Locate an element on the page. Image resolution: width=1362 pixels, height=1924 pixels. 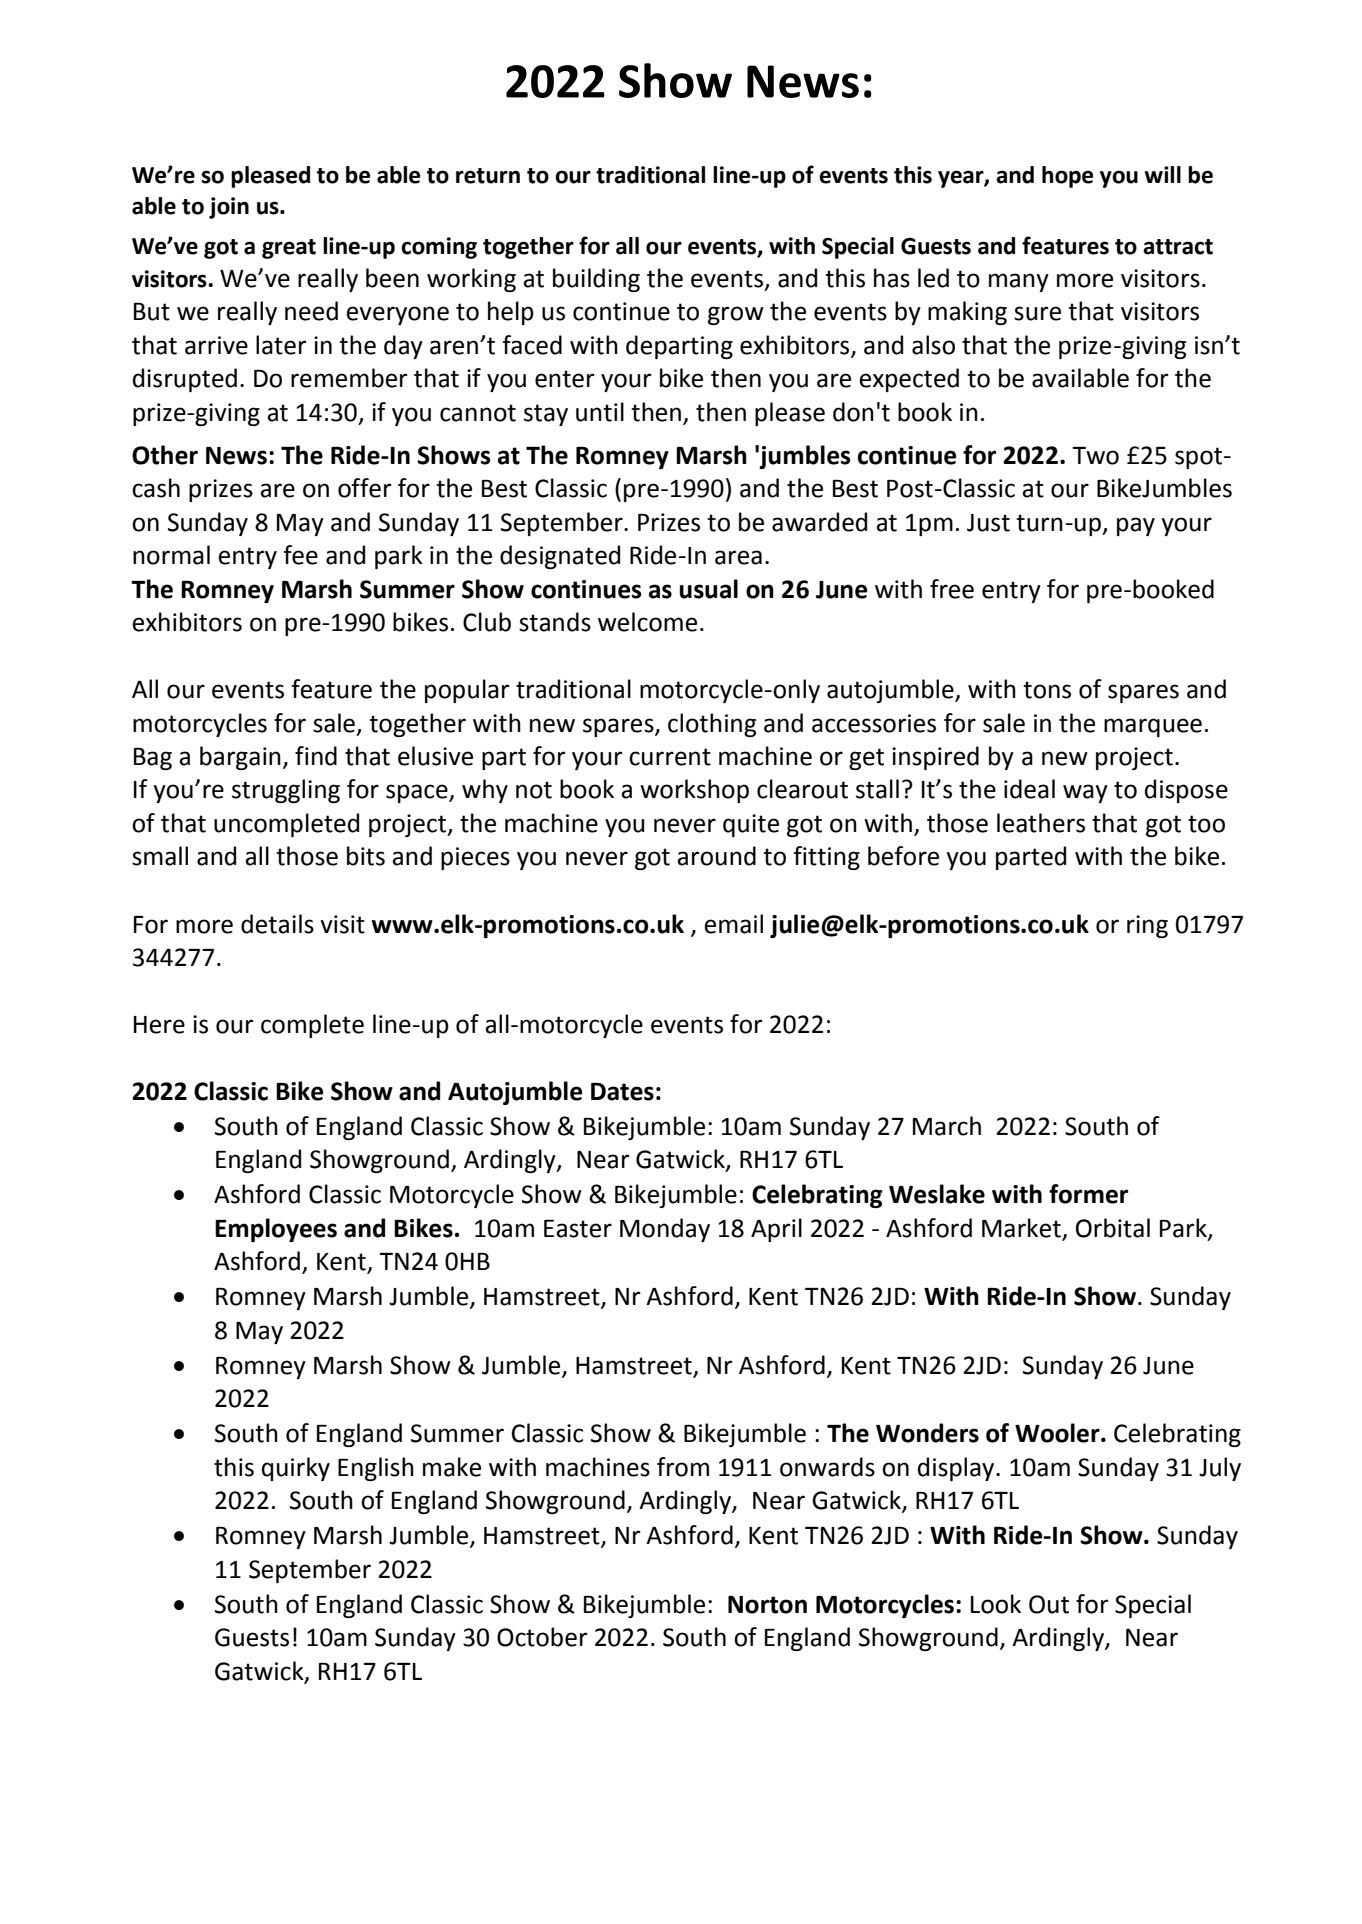
clothing is located at coordinates (712, 725).
